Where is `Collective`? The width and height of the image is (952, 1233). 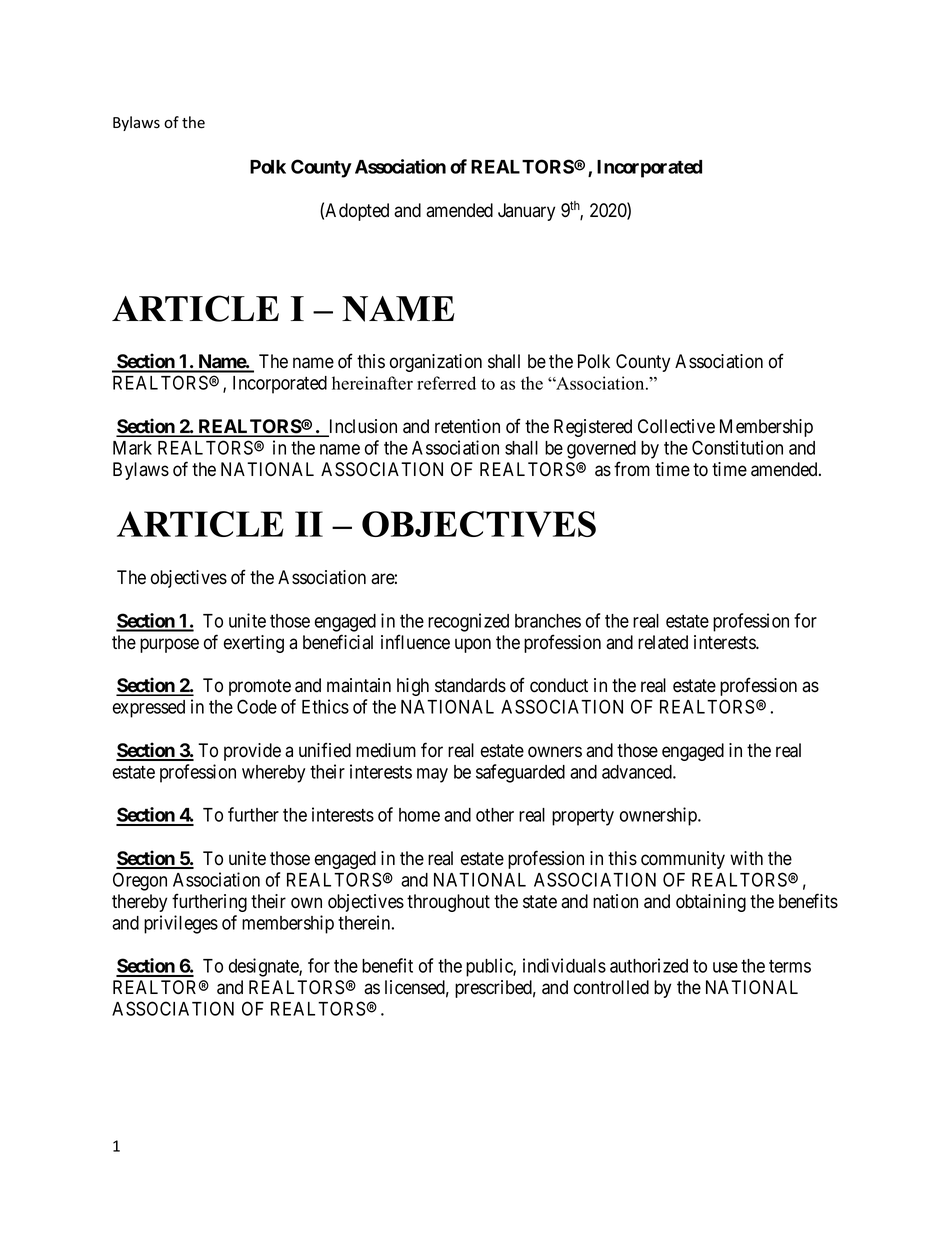 Collective is located at coordinates (676, 426).
